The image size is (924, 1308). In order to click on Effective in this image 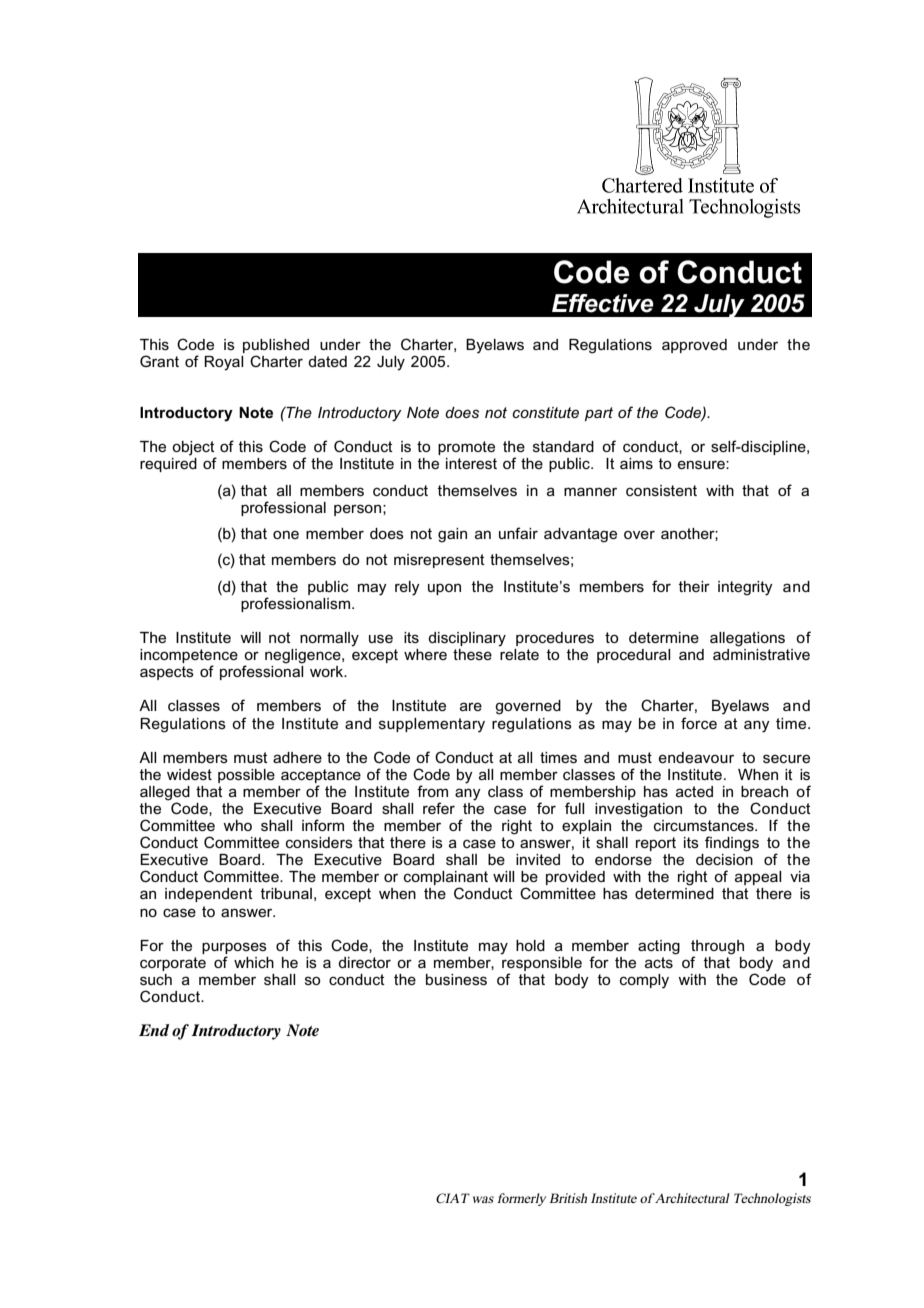, I will do `click(603, 303)`.
